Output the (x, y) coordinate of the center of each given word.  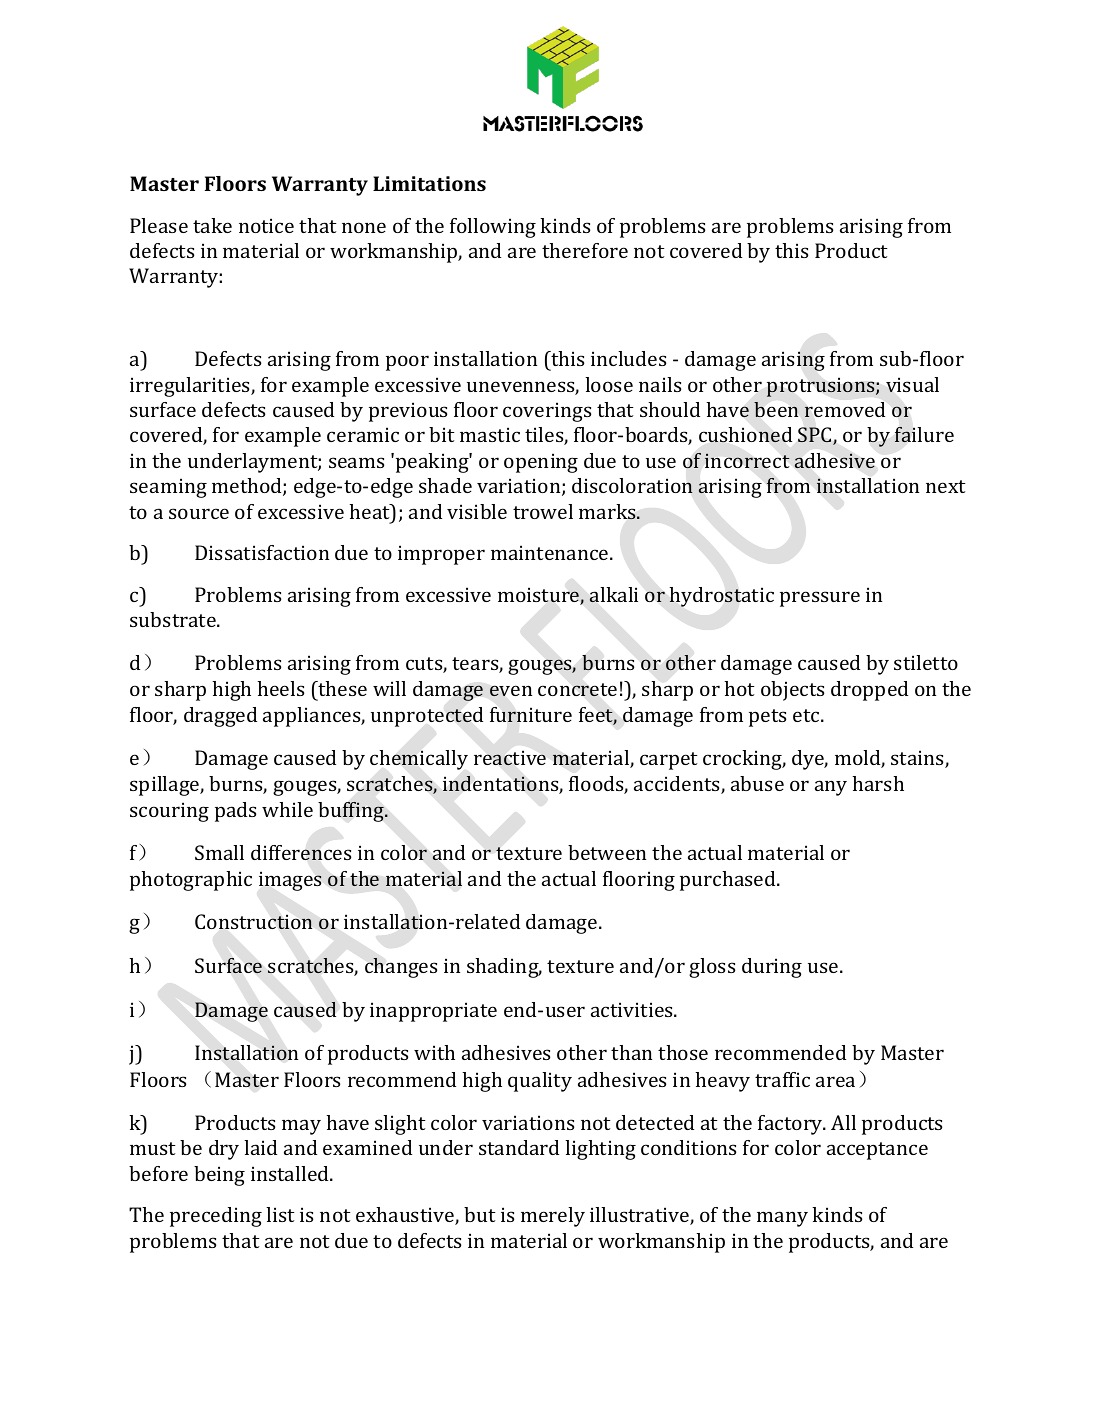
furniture (531, 714)
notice (266, 225)
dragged (220, 717)
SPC (816, 436)
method (248, 487)
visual (912, 385)
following (493, 228)
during (772, 968)
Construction (253, 922)
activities (633, 1009)
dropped (869, 691)
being (219, 1176)
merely (553, 1217)
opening (541, 463)
